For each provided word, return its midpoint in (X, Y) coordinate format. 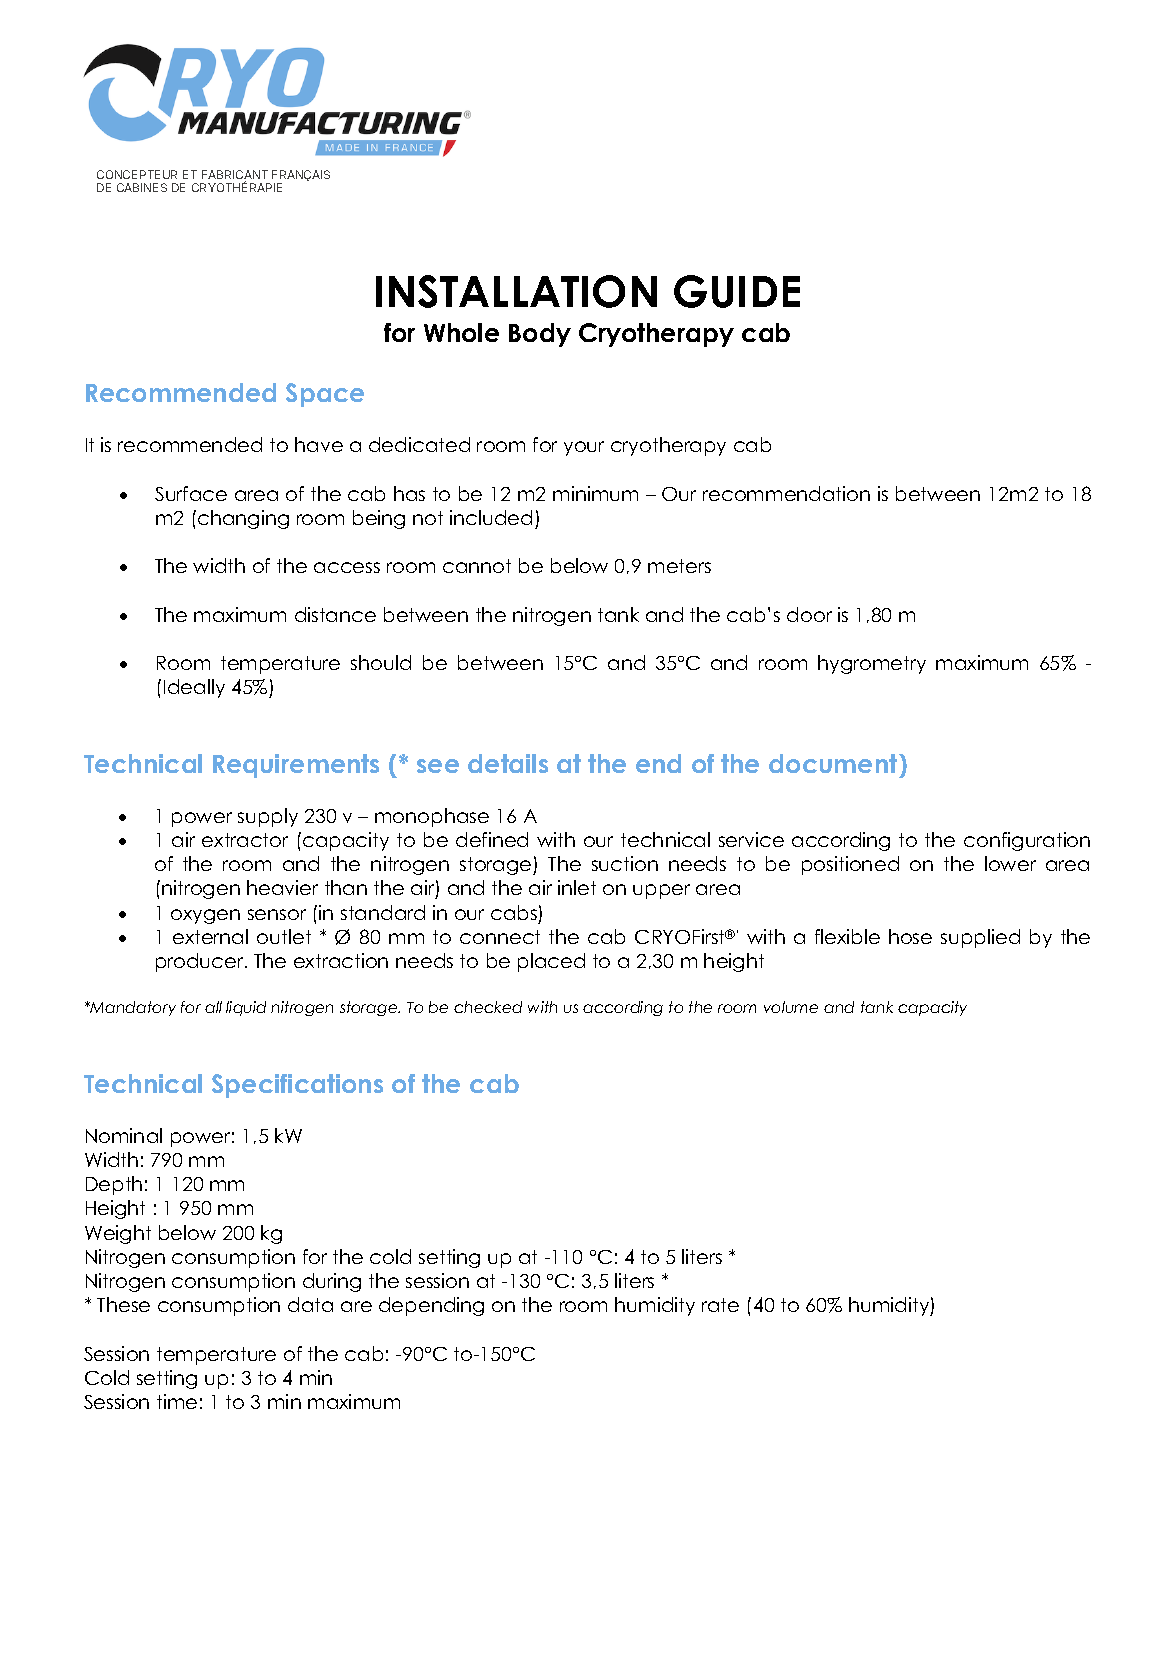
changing (243, 519)
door (809, 614)
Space (325, 395)
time (177, 1401)
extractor (245, 840)
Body (540, 335)
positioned (850, 865)
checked (488, 1007)
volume (791, 1007)
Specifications (297, 1086)
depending (431, 1306)
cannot (477, 566)
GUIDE (737, 291)
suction (625, 863)
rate (720, 1305)
